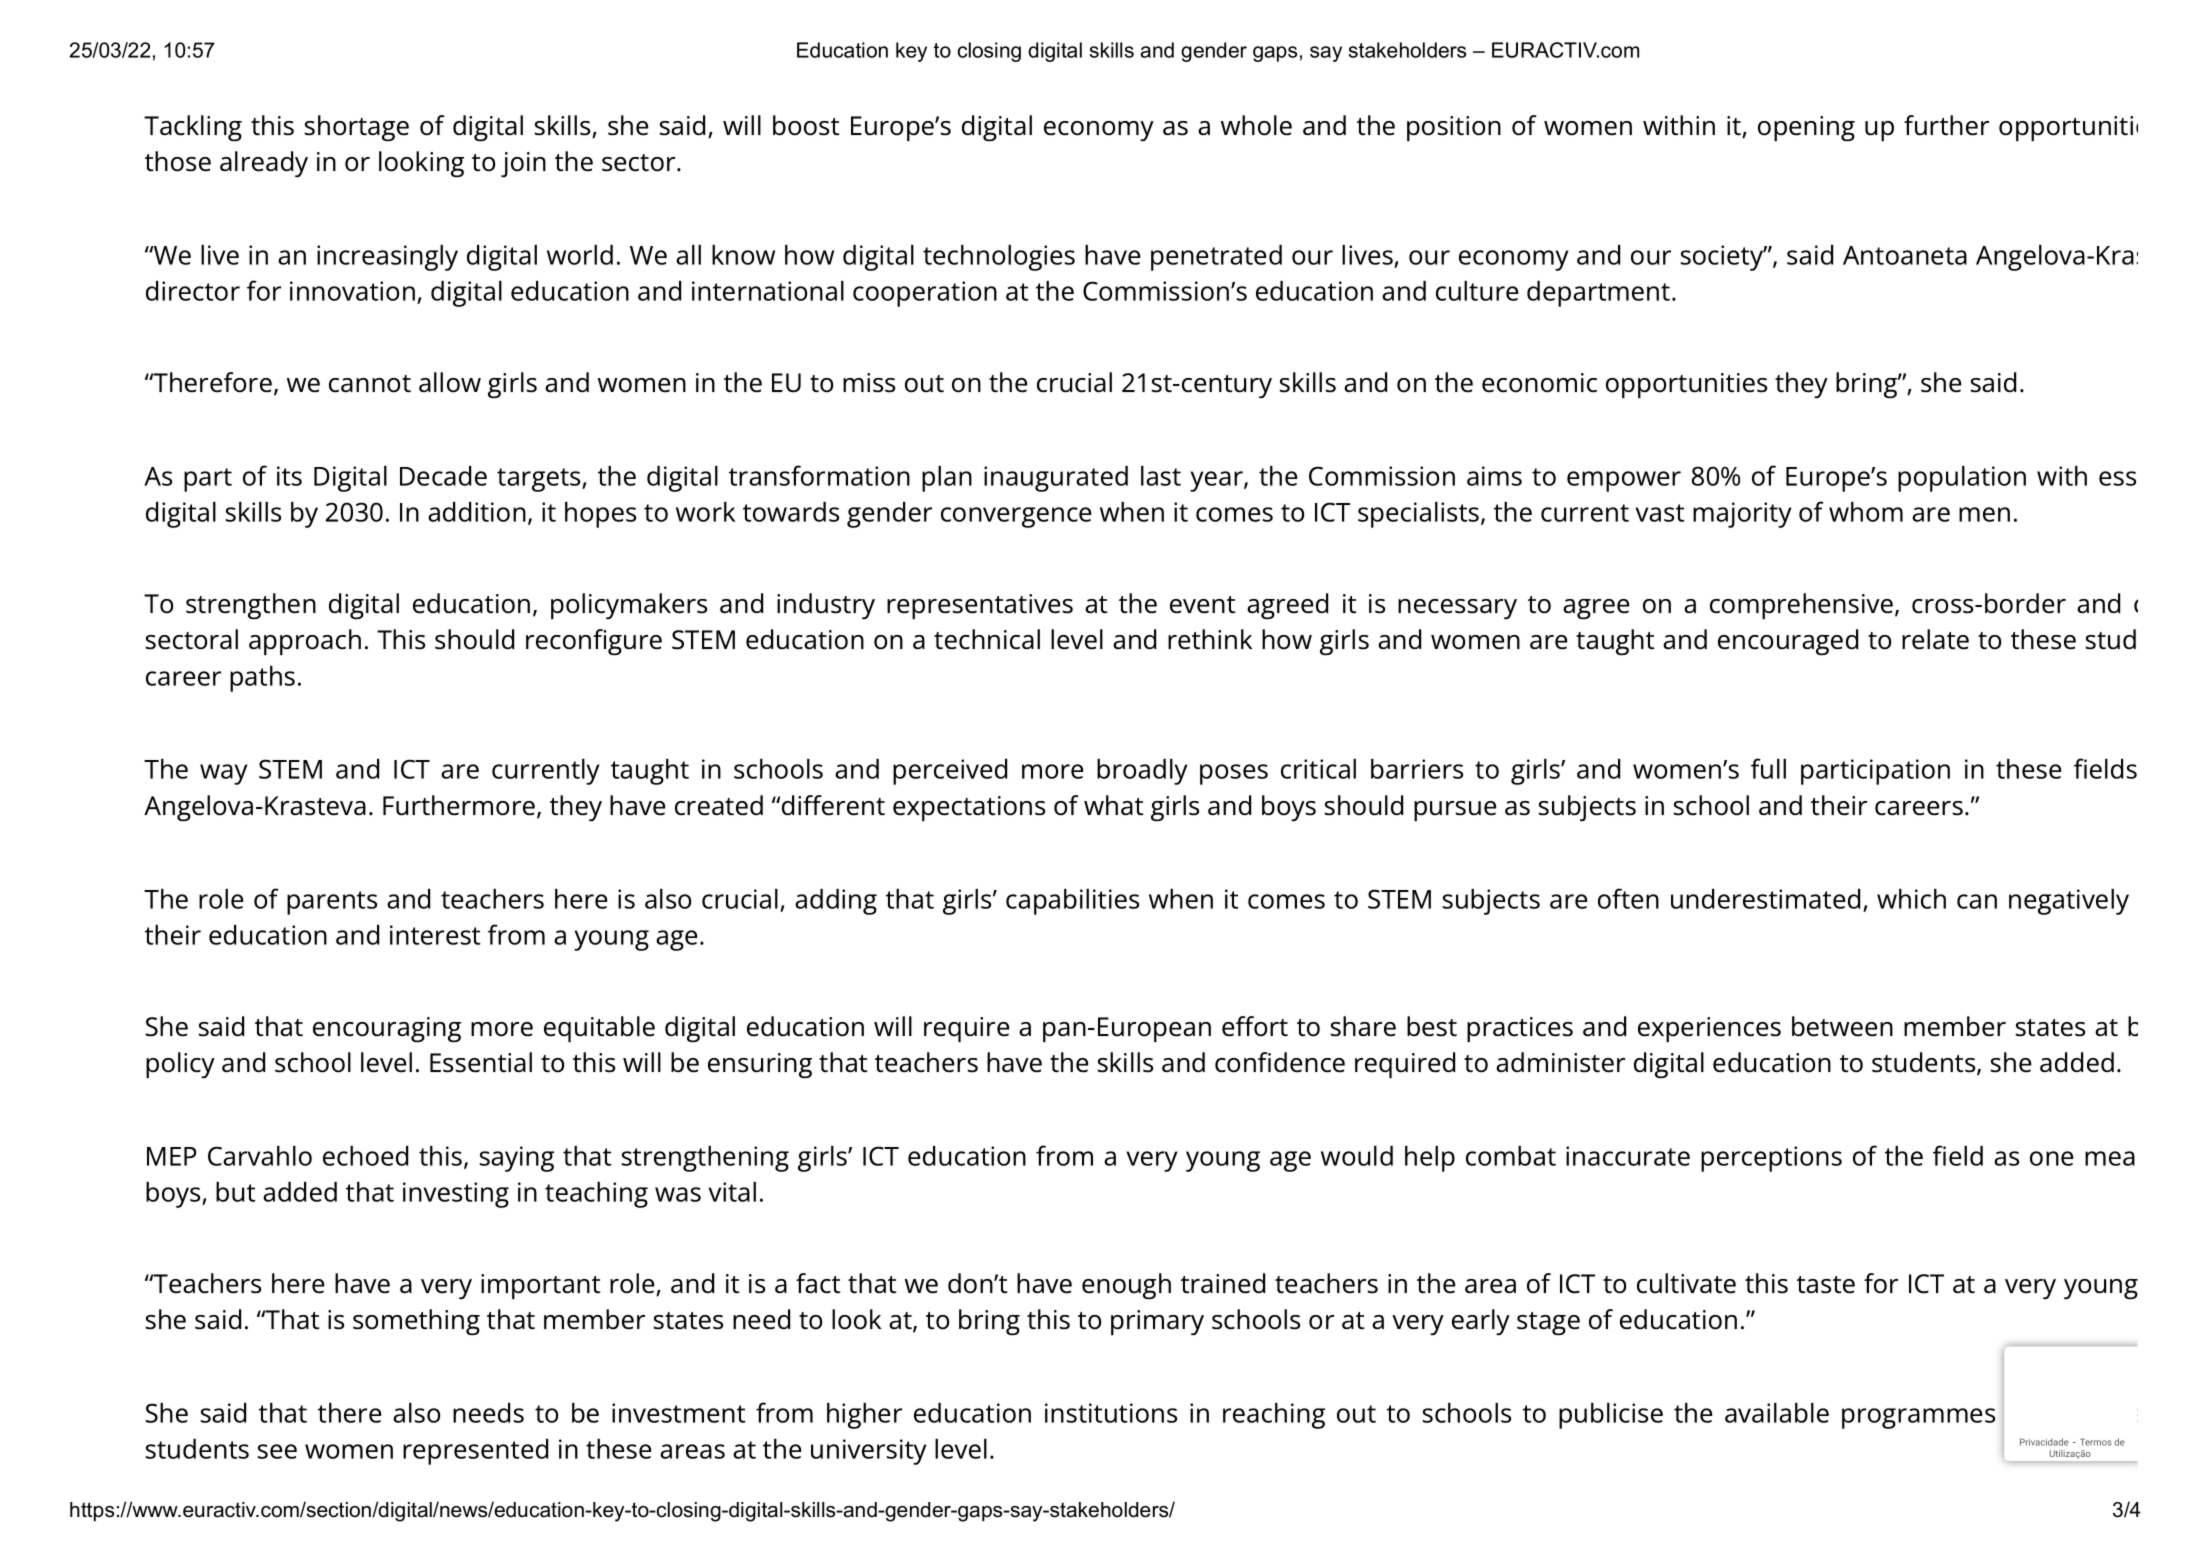 The image size is (2211, 1562). Describe the element at coordinates (1256, 125) in the screenshot. I see `whole` at that location.
